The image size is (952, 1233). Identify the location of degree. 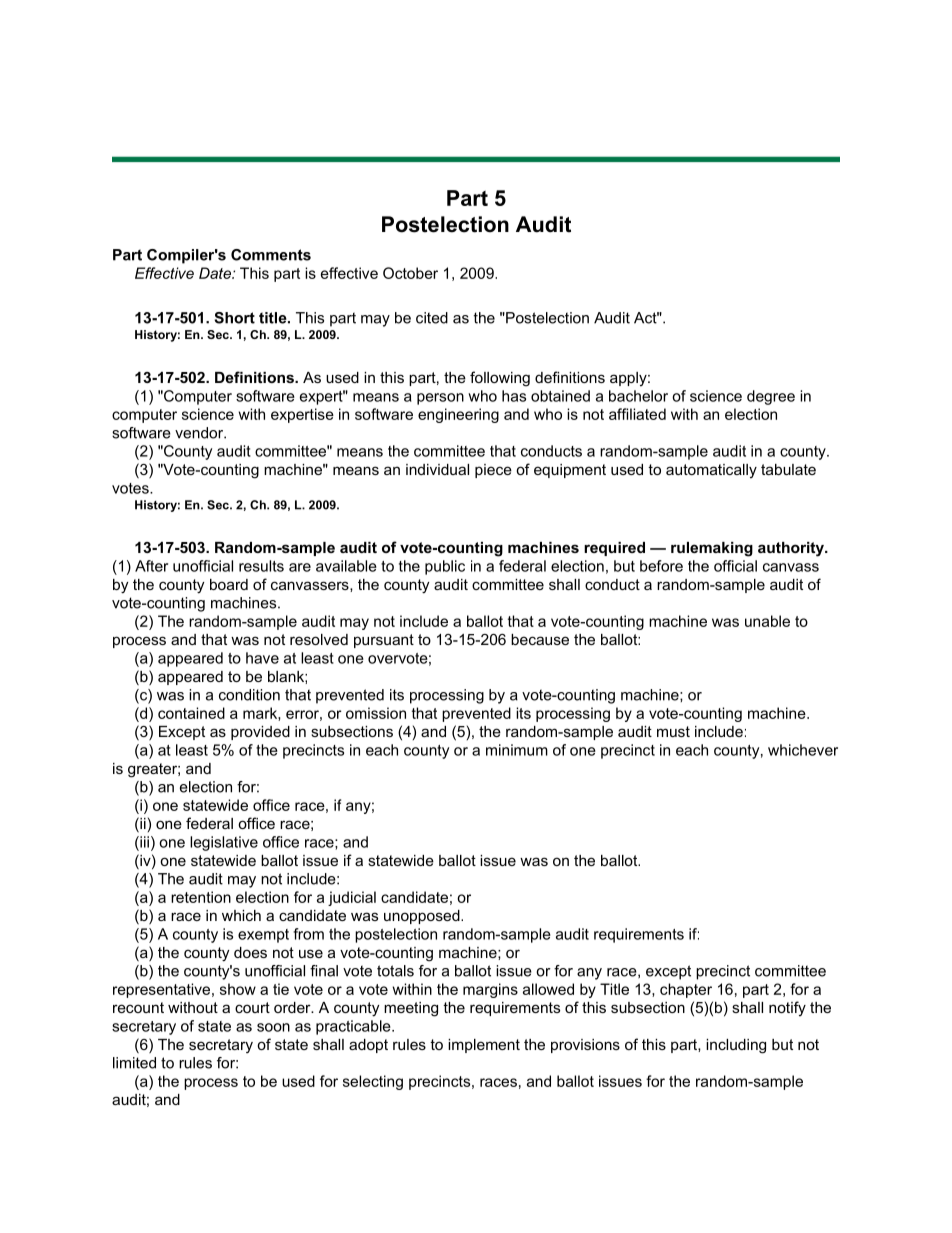
(771, 397).
